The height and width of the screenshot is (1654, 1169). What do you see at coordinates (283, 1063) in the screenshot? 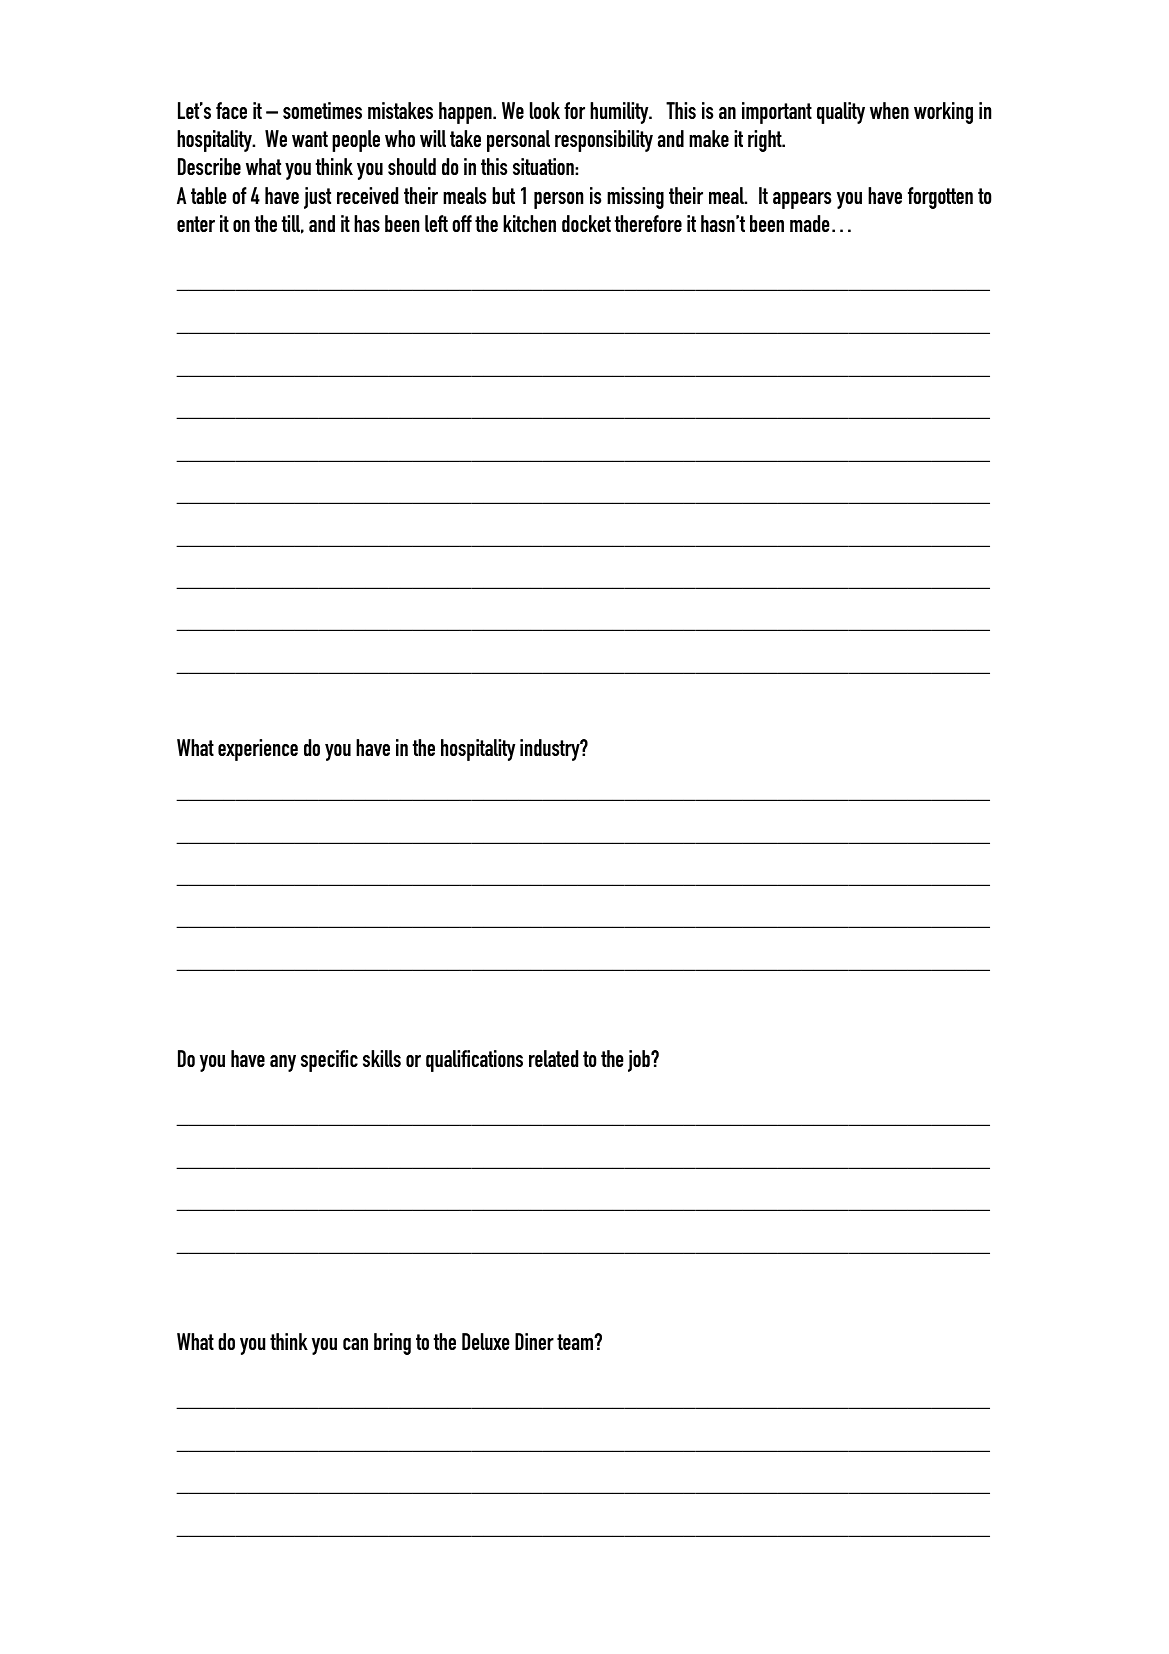
I see `any` at bounding box center [283, 1063].
